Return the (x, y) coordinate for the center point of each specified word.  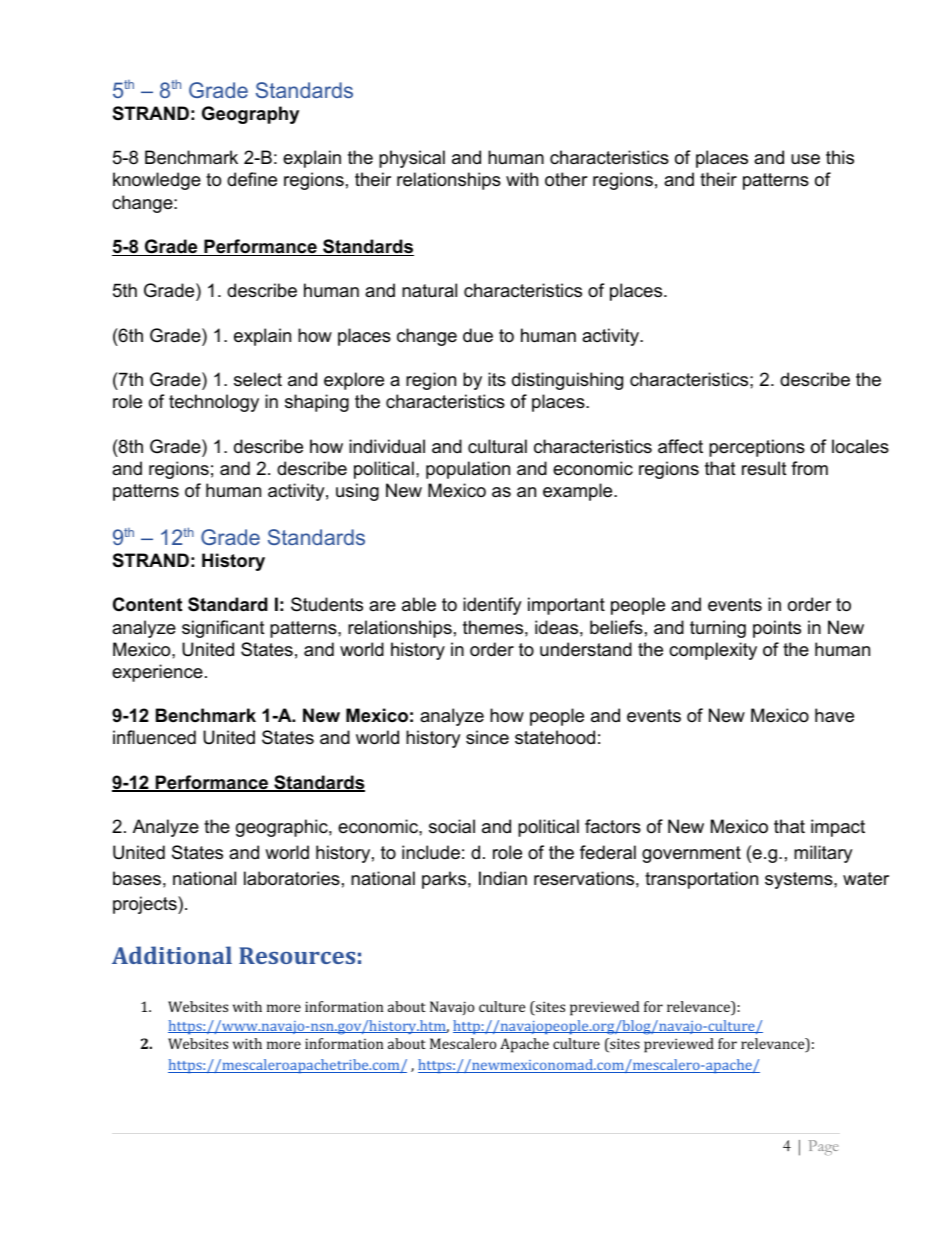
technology (214, 403)
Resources (297, 955)
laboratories (292, 878)
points (777, 629)
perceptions (757, 448)
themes (493, 627)
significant (223, 629)
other (566, 179)
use (805, 159)
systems (799, 880)
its (497, 379)
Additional (172, 955)
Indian (503, 878)
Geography (250, 115)
